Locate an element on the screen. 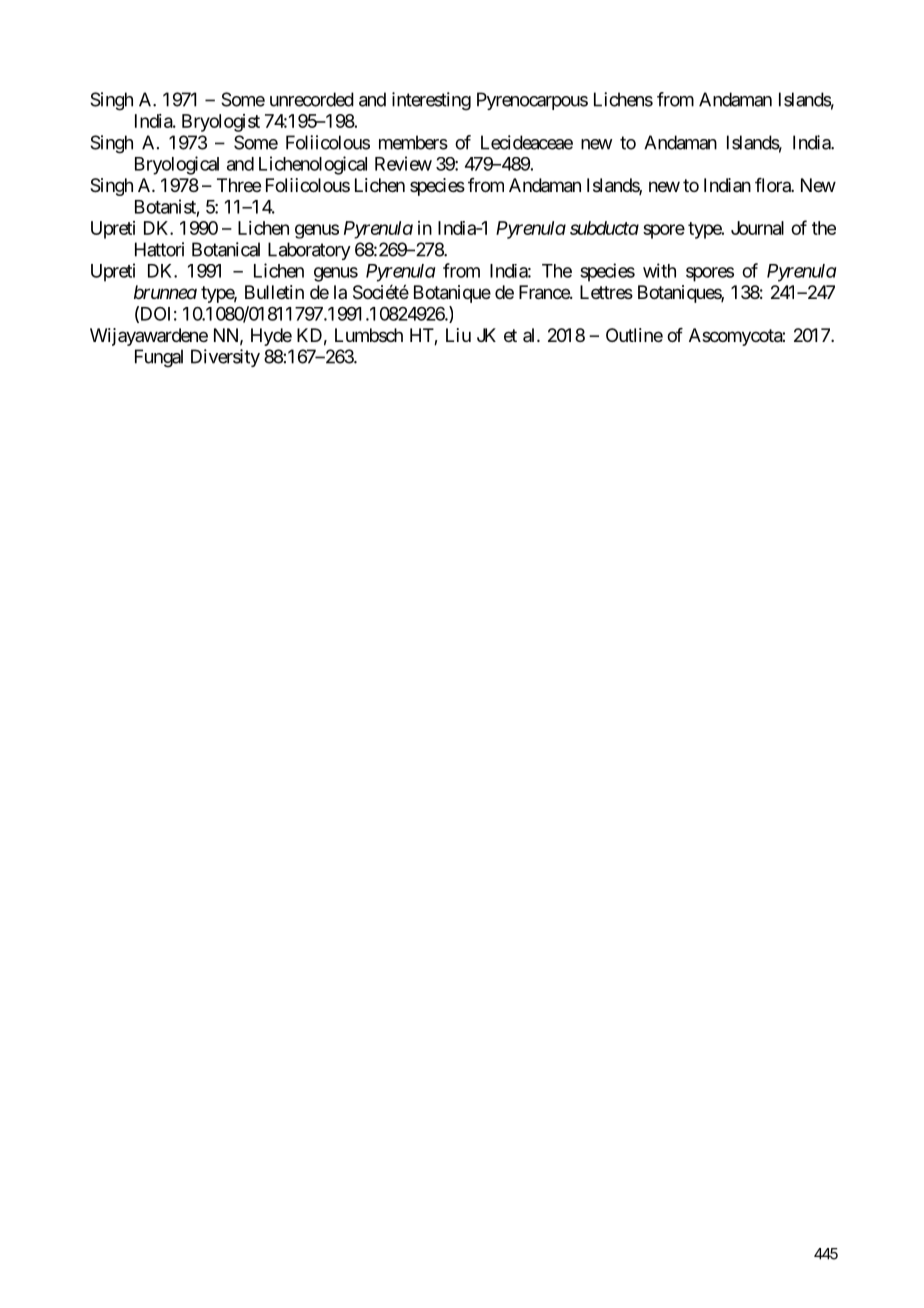 This screenshot has height=1308, width=924. Laboratory is located at coordinates (309, 251).
